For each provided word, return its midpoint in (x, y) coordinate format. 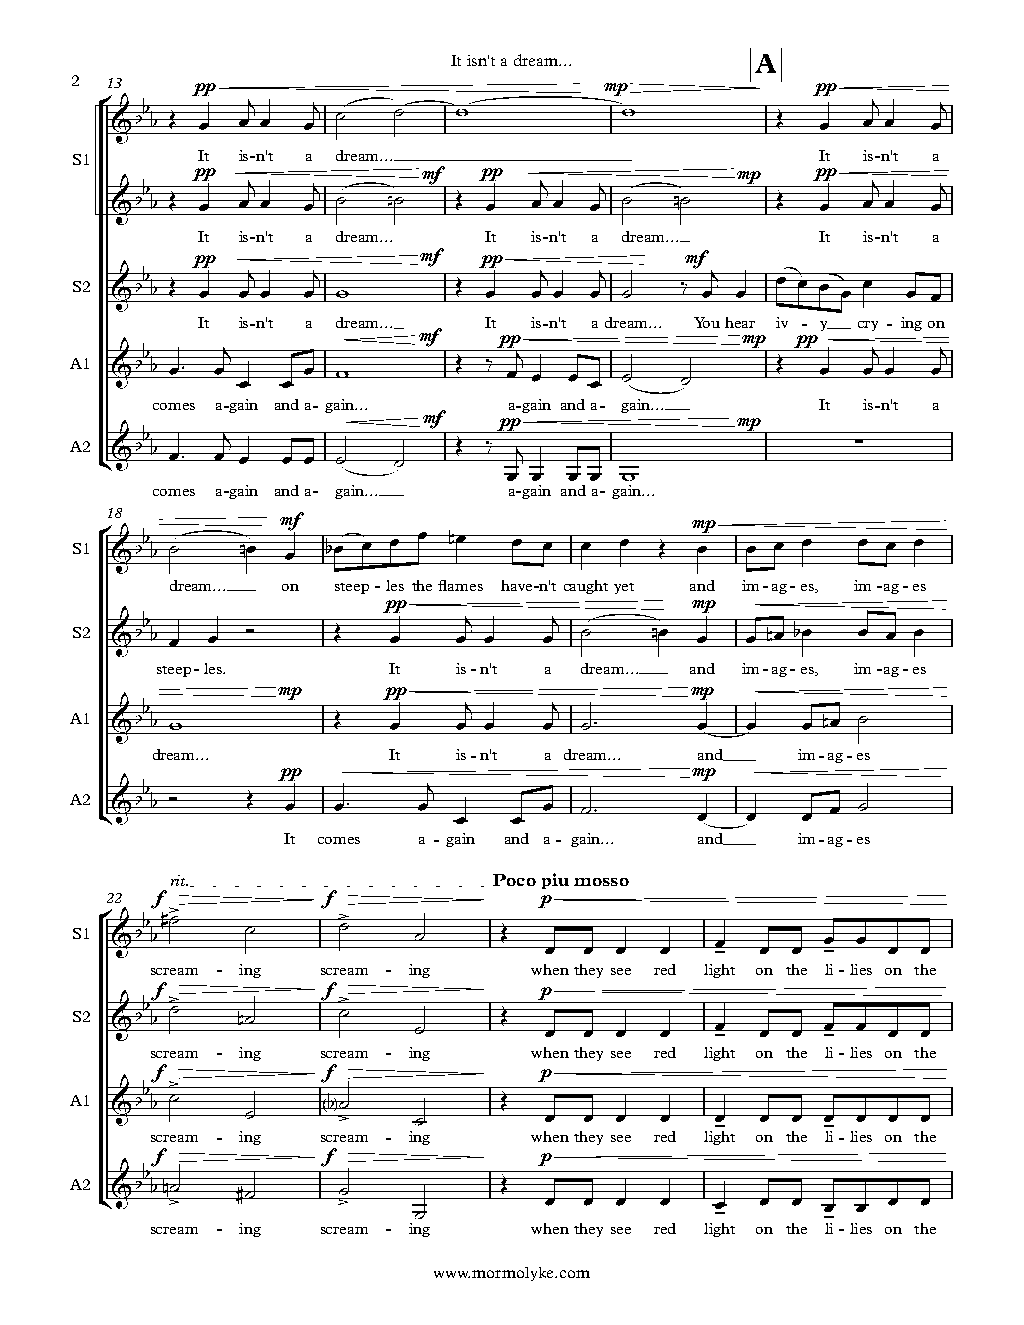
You (707, 322)
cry (868, 326)
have (518, 585)
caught (586, 587)
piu (555, 881)
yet (624, 588)
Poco (514, 880)
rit (179, 880)
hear (740, 322)
